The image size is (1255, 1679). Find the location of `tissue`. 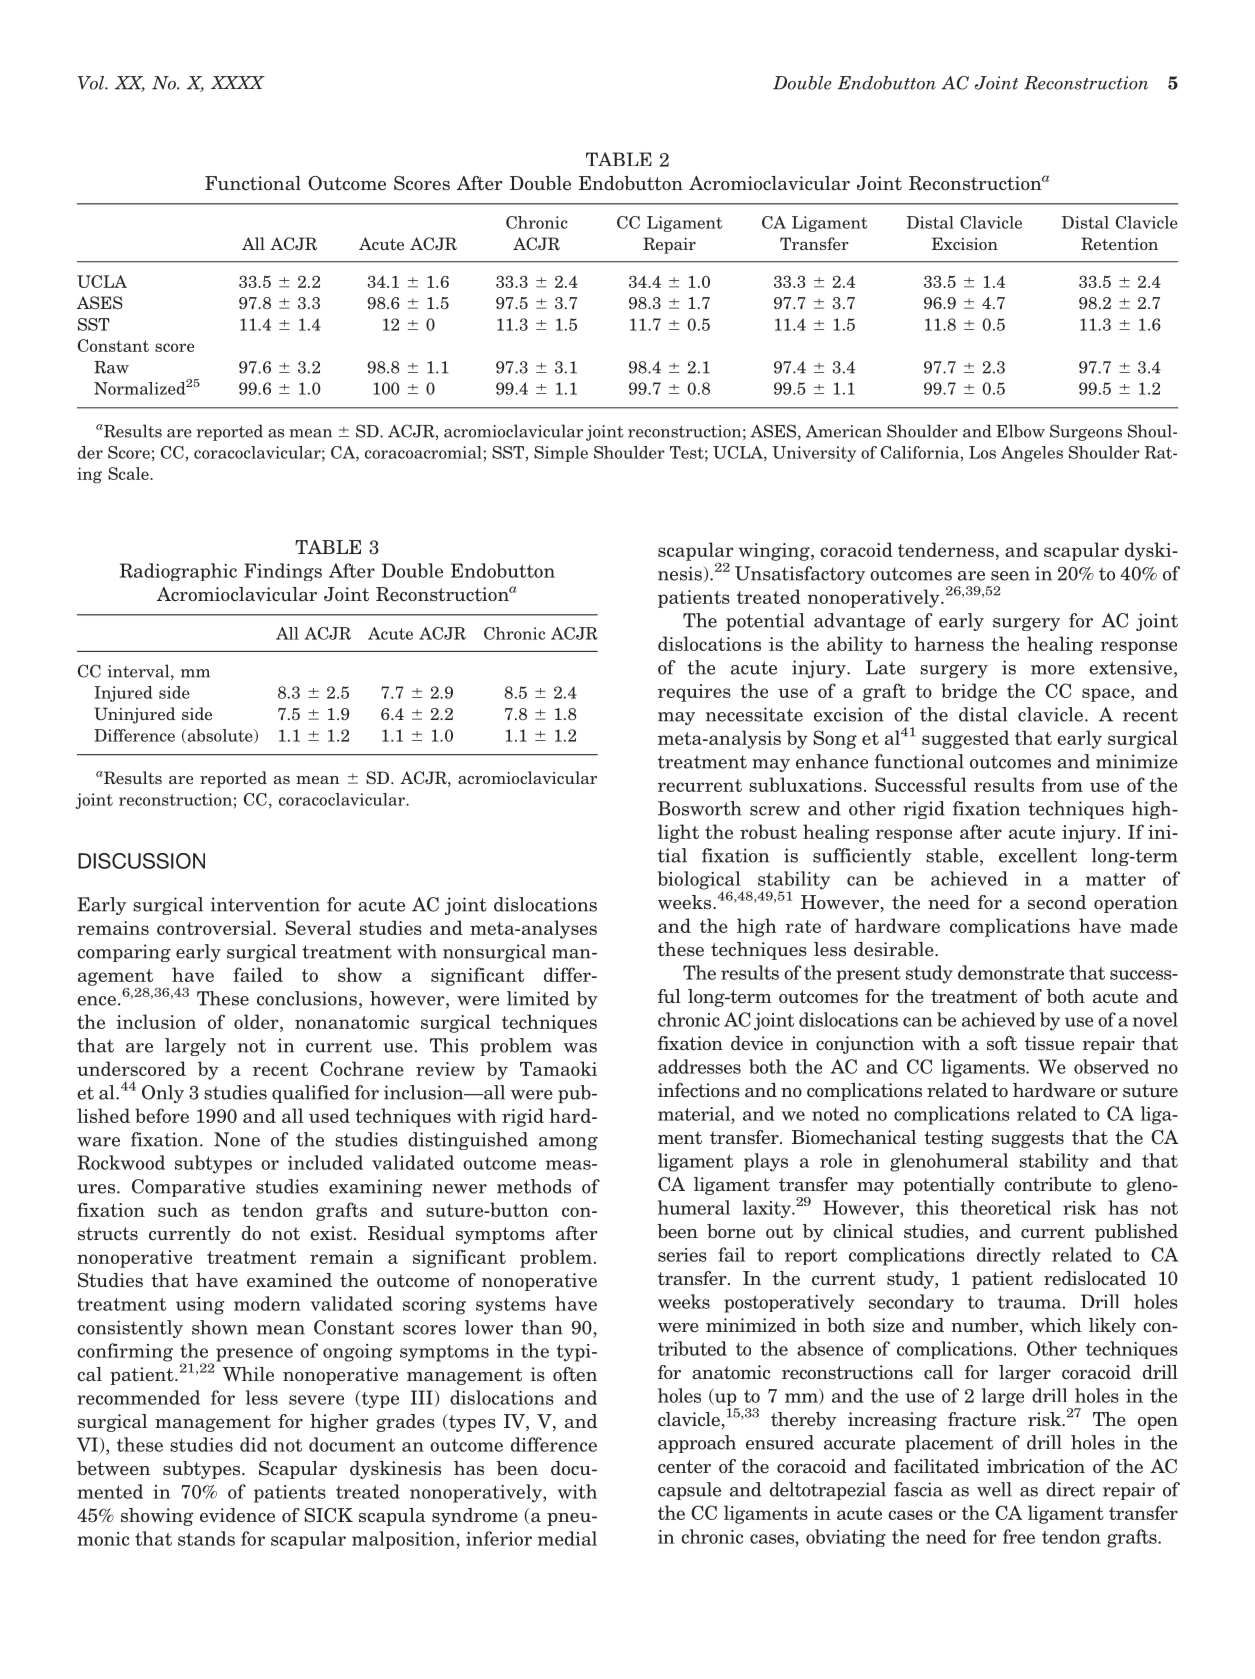

tissue is located at coordinates (1049, 1043).
